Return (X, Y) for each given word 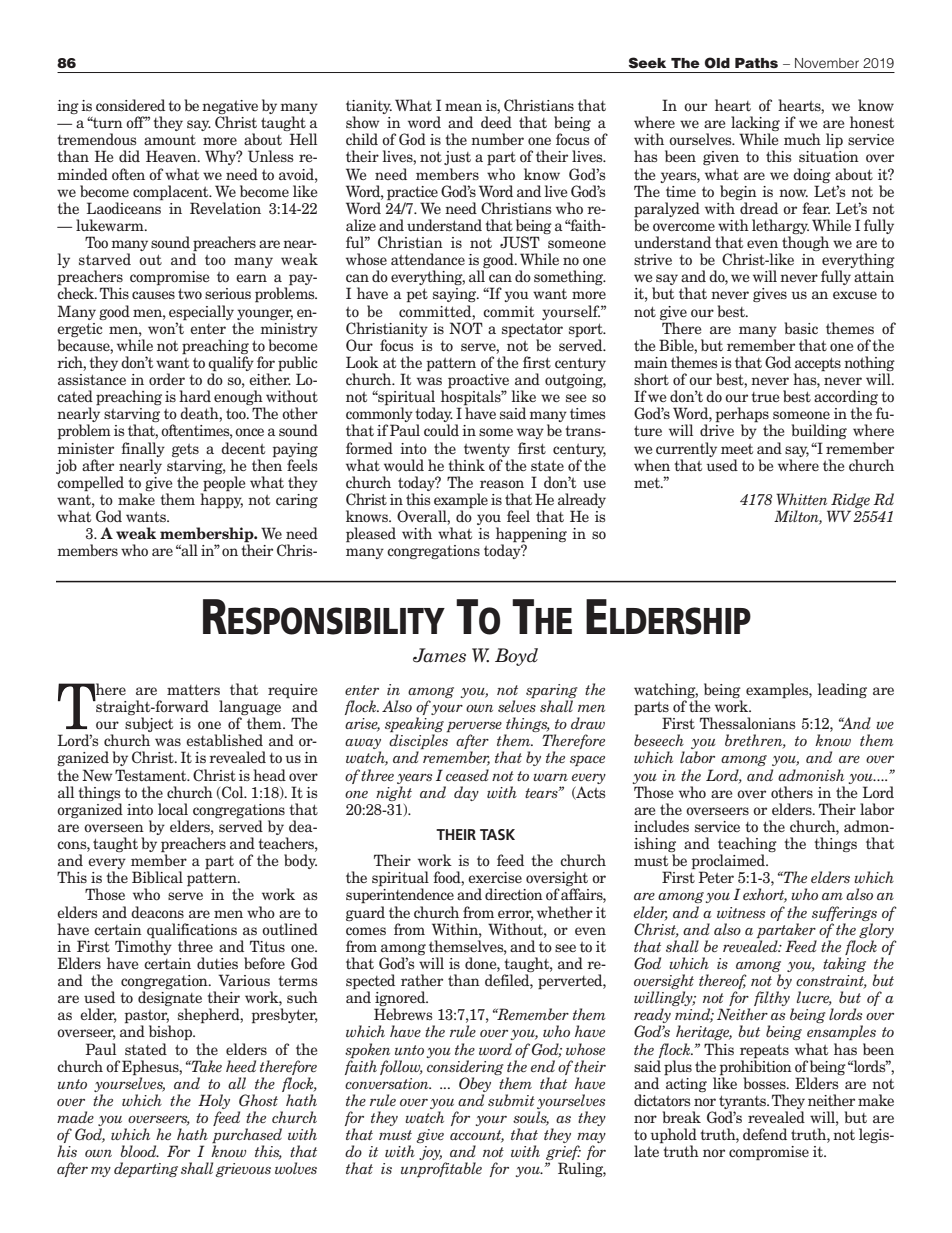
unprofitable (441, 1170)
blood (139, 1151)
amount (170, 140)
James (439, 655)
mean (463, 107)
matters (193, 689)
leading (842, 690)
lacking (755, 125)
